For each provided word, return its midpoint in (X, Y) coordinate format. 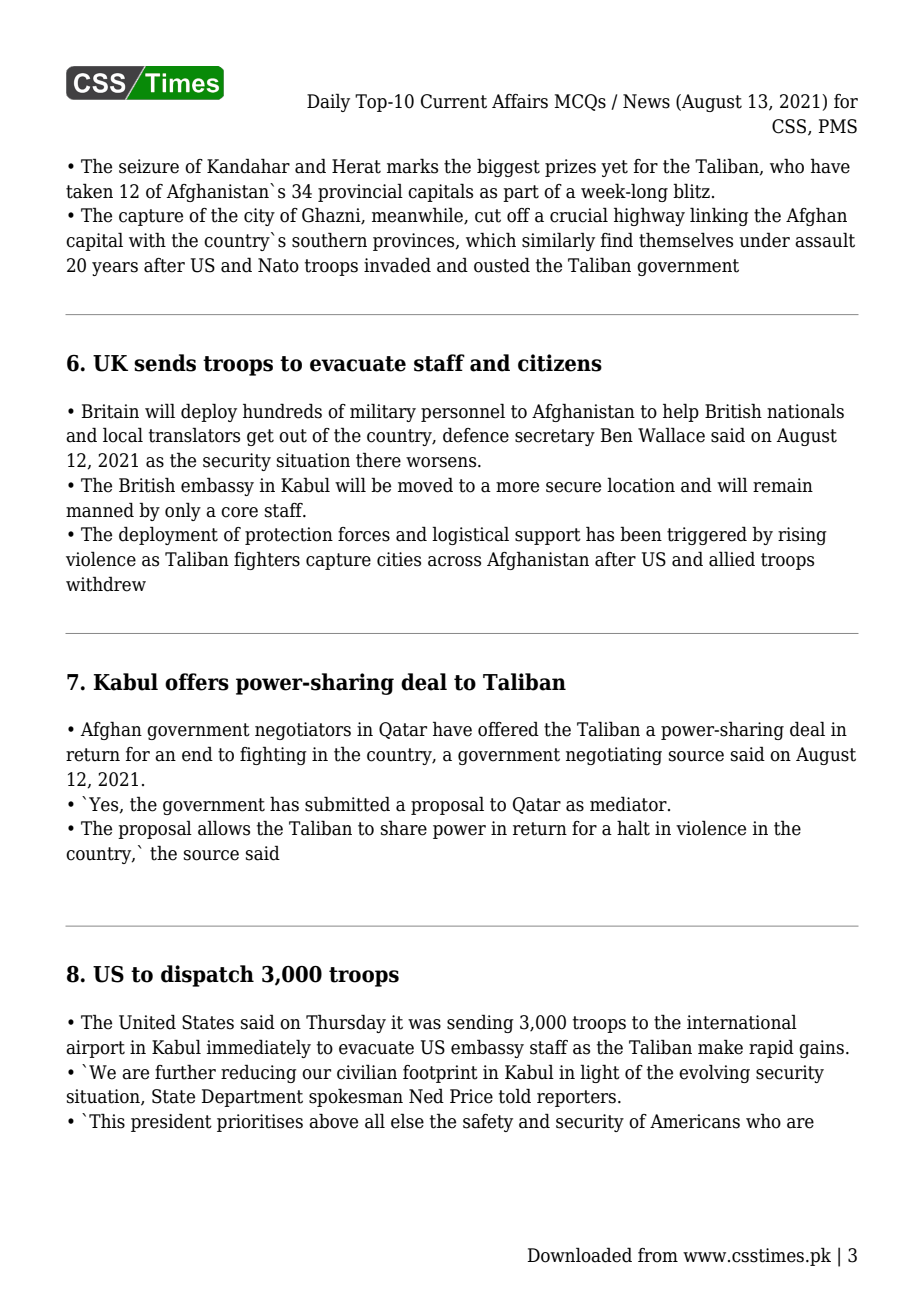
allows (224, 828)
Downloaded (579, 1255)
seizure (149, 166)
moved (425, 485)
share (404, 828)
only (183, 511)
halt (633, 828)
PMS (837, 126)
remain (783, 485)
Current (454, 101)
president (171, 1122)
